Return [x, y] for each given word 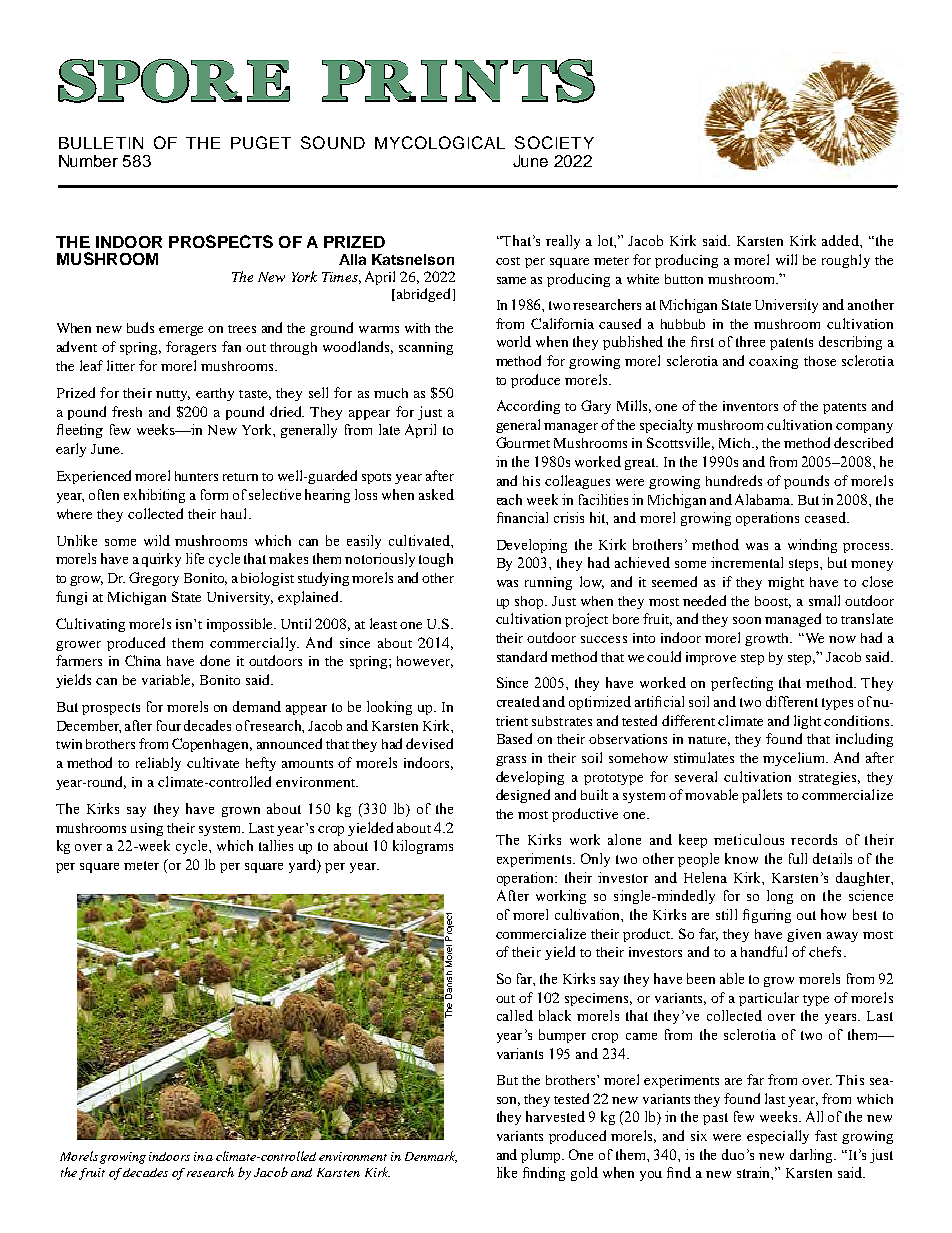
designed [523, 796]
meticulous [749, 839]
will [786, 259]
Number [88, 161]
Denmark [431, 1157]
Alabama [764, 499]
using [147, 829]
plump [542, 1156]
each [509, 499]
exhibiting [154, 496]
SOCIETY [554, 142]
